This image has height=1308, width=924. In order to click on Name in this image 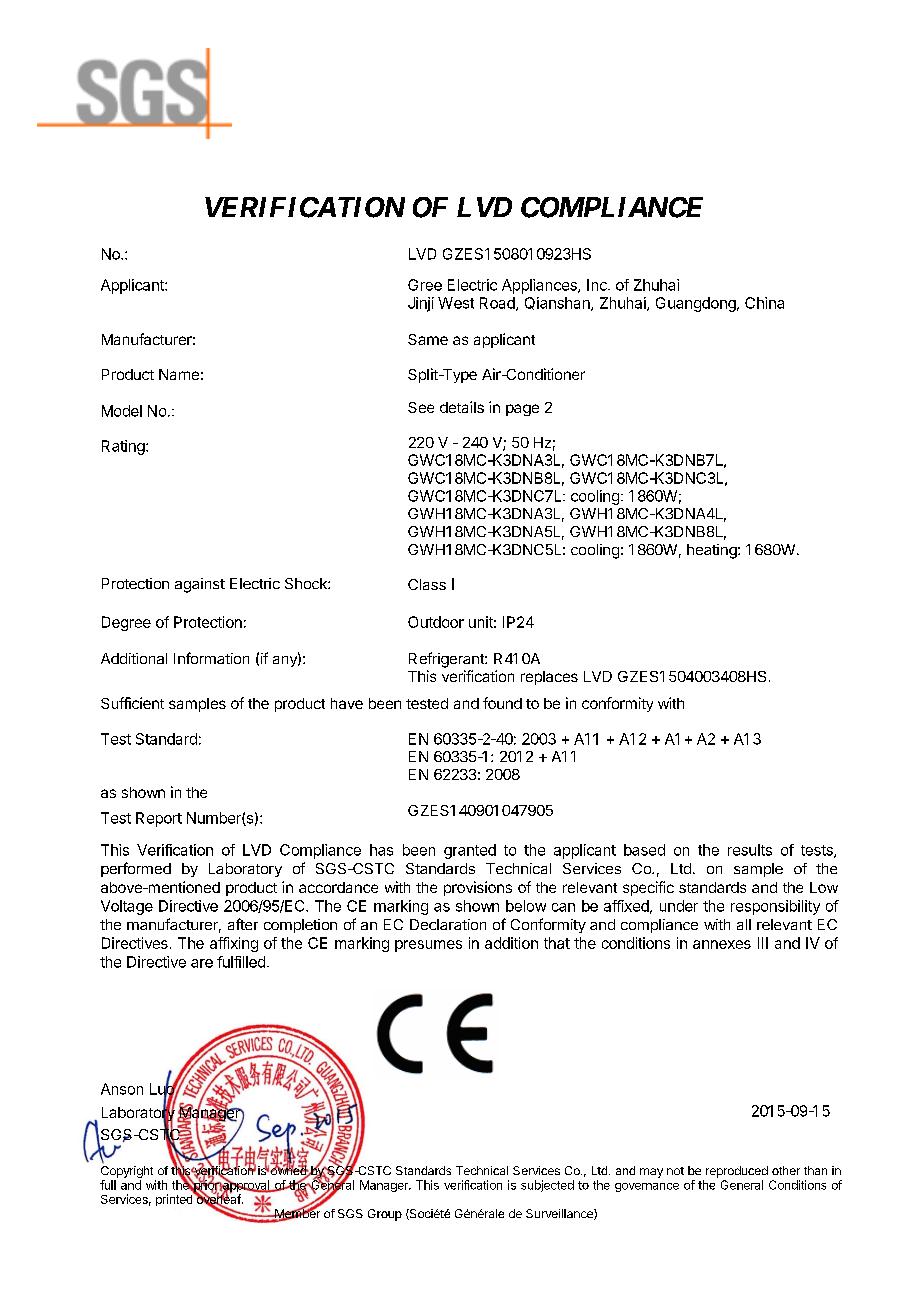, I will do `click(179, 374)`.
